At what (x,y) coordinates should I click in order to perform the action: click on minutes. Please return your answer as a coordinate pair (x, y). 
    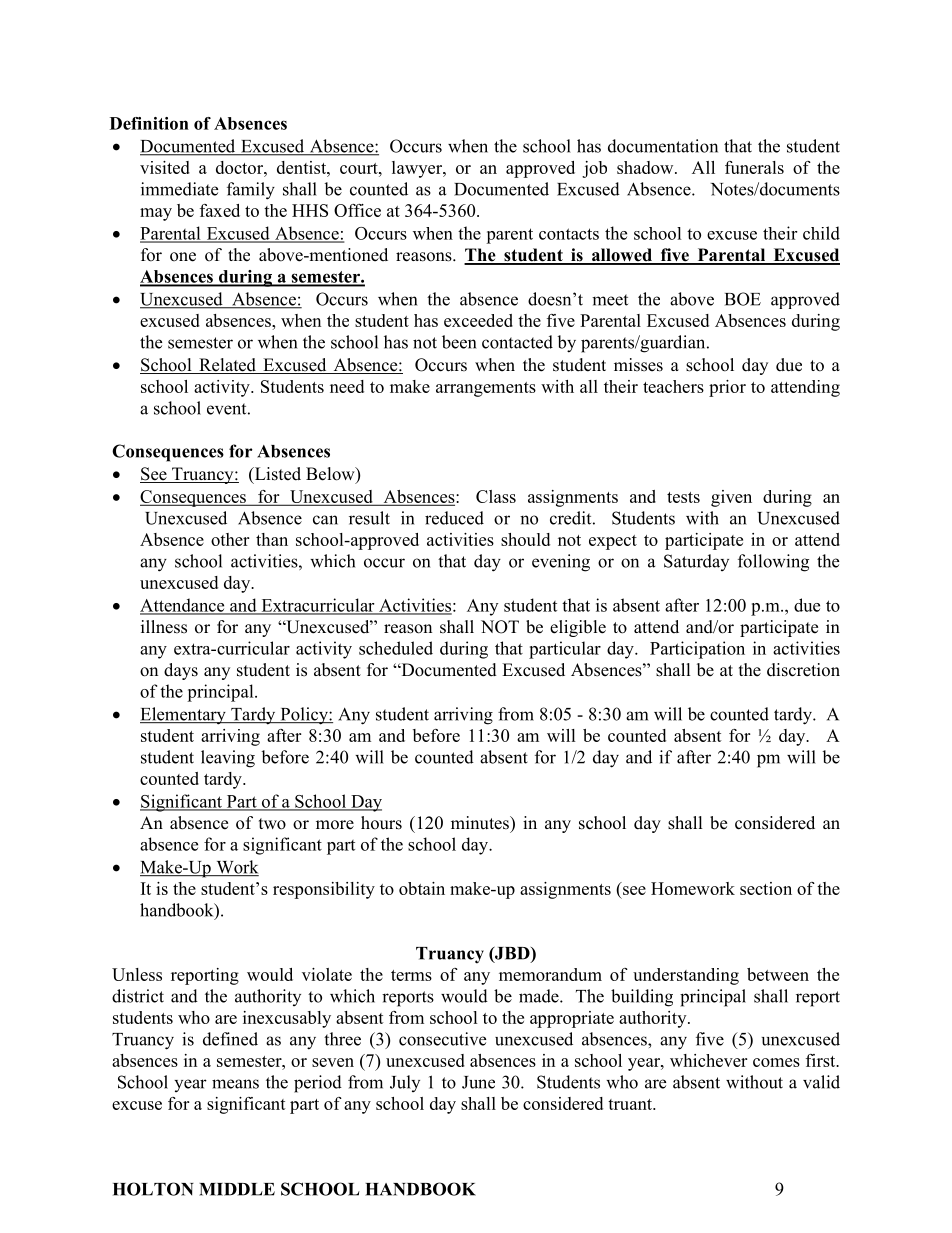
    Looking at the image, I should click on (481, 823).
